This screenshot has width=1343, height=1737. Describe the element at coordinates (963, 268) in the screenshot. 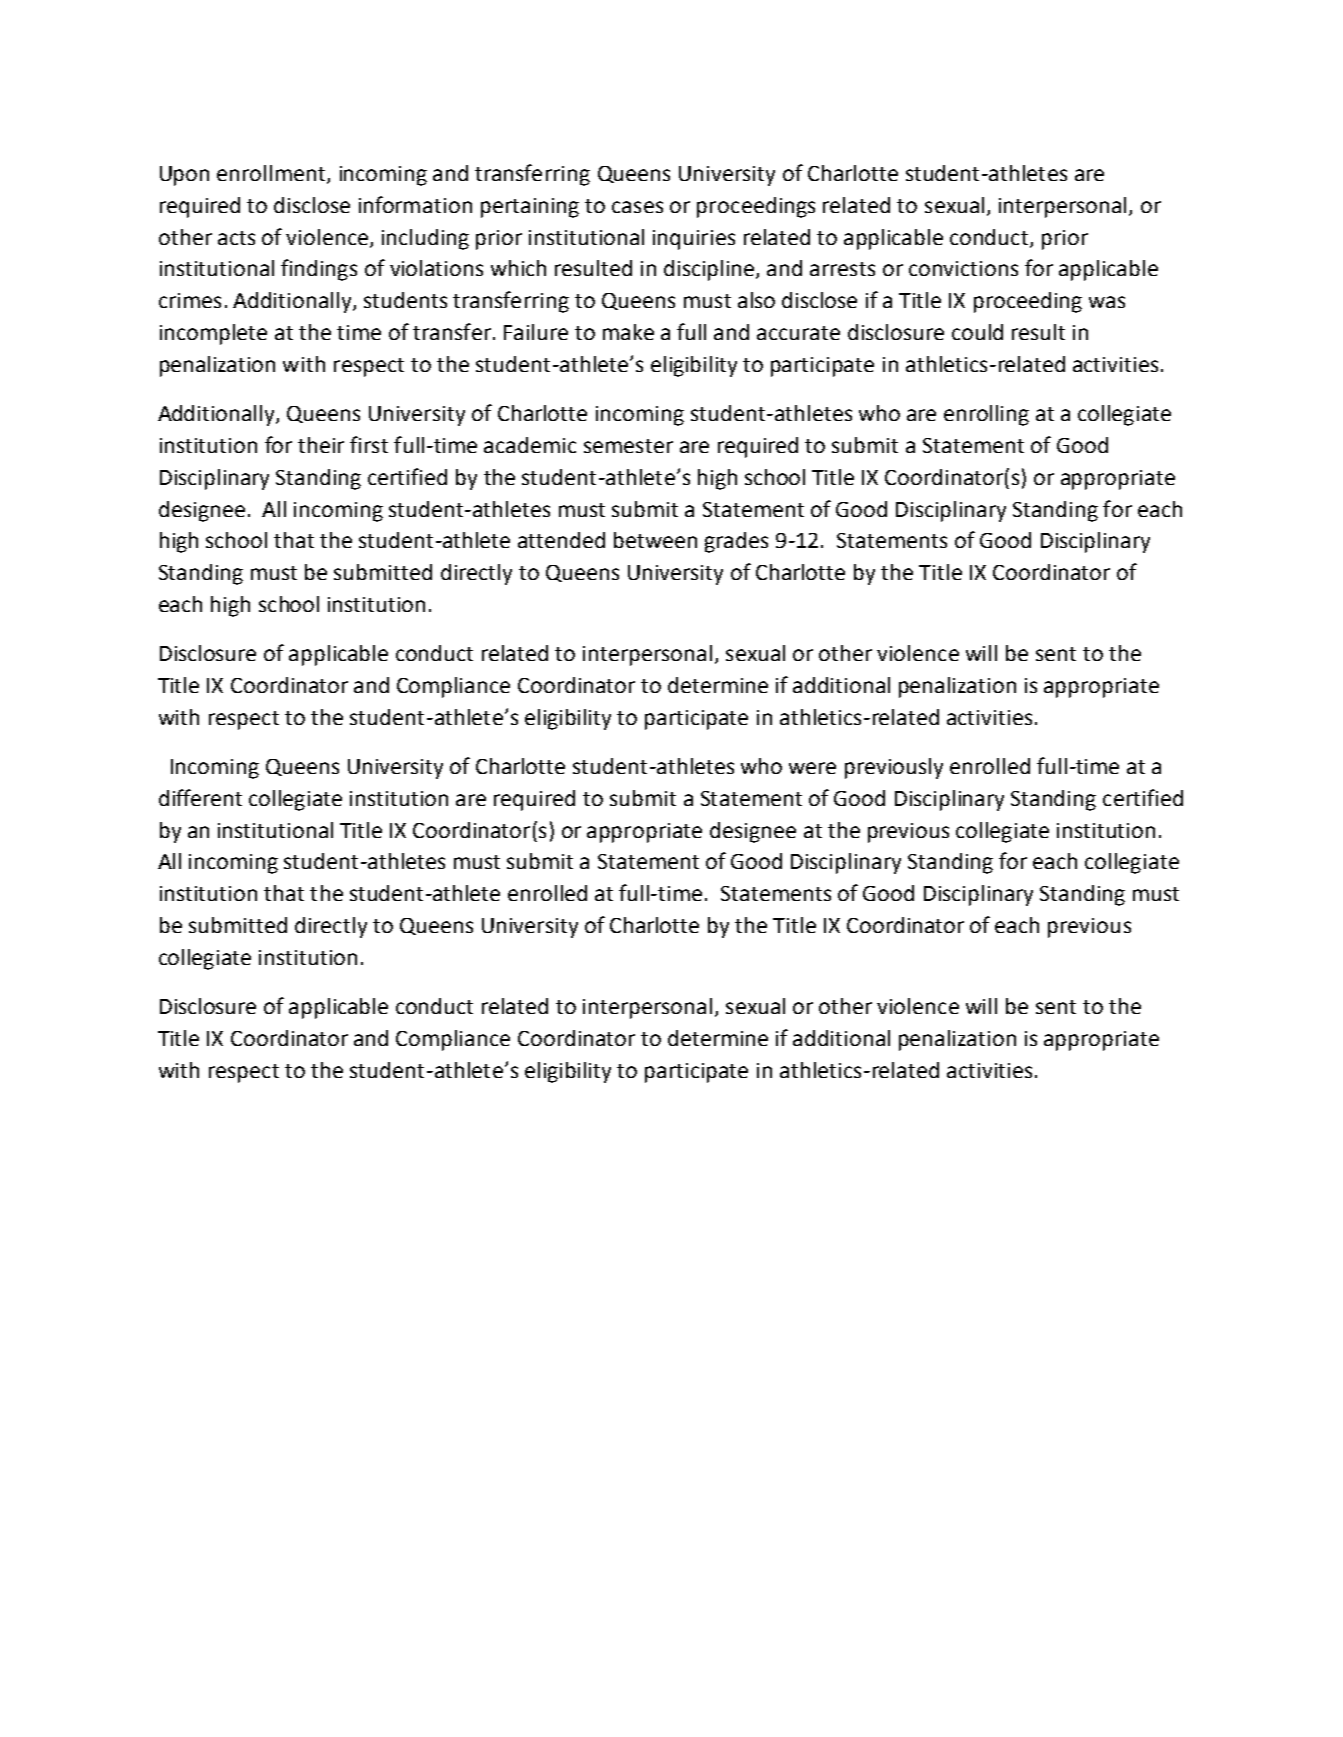

I see `convictions` at that location.
